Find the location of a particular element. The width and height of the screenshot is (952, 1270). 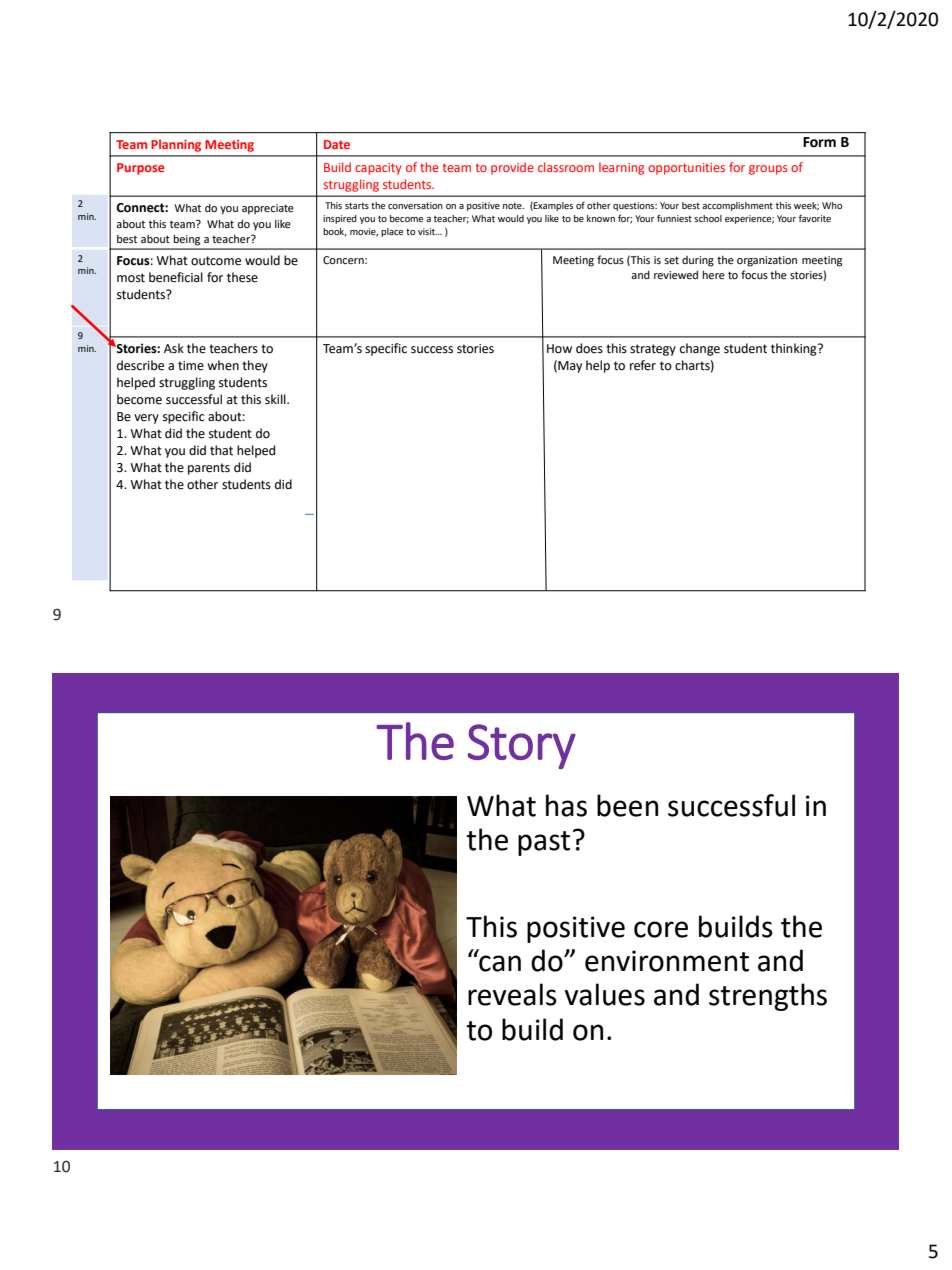

groups is located at coordinates (768, 170).
